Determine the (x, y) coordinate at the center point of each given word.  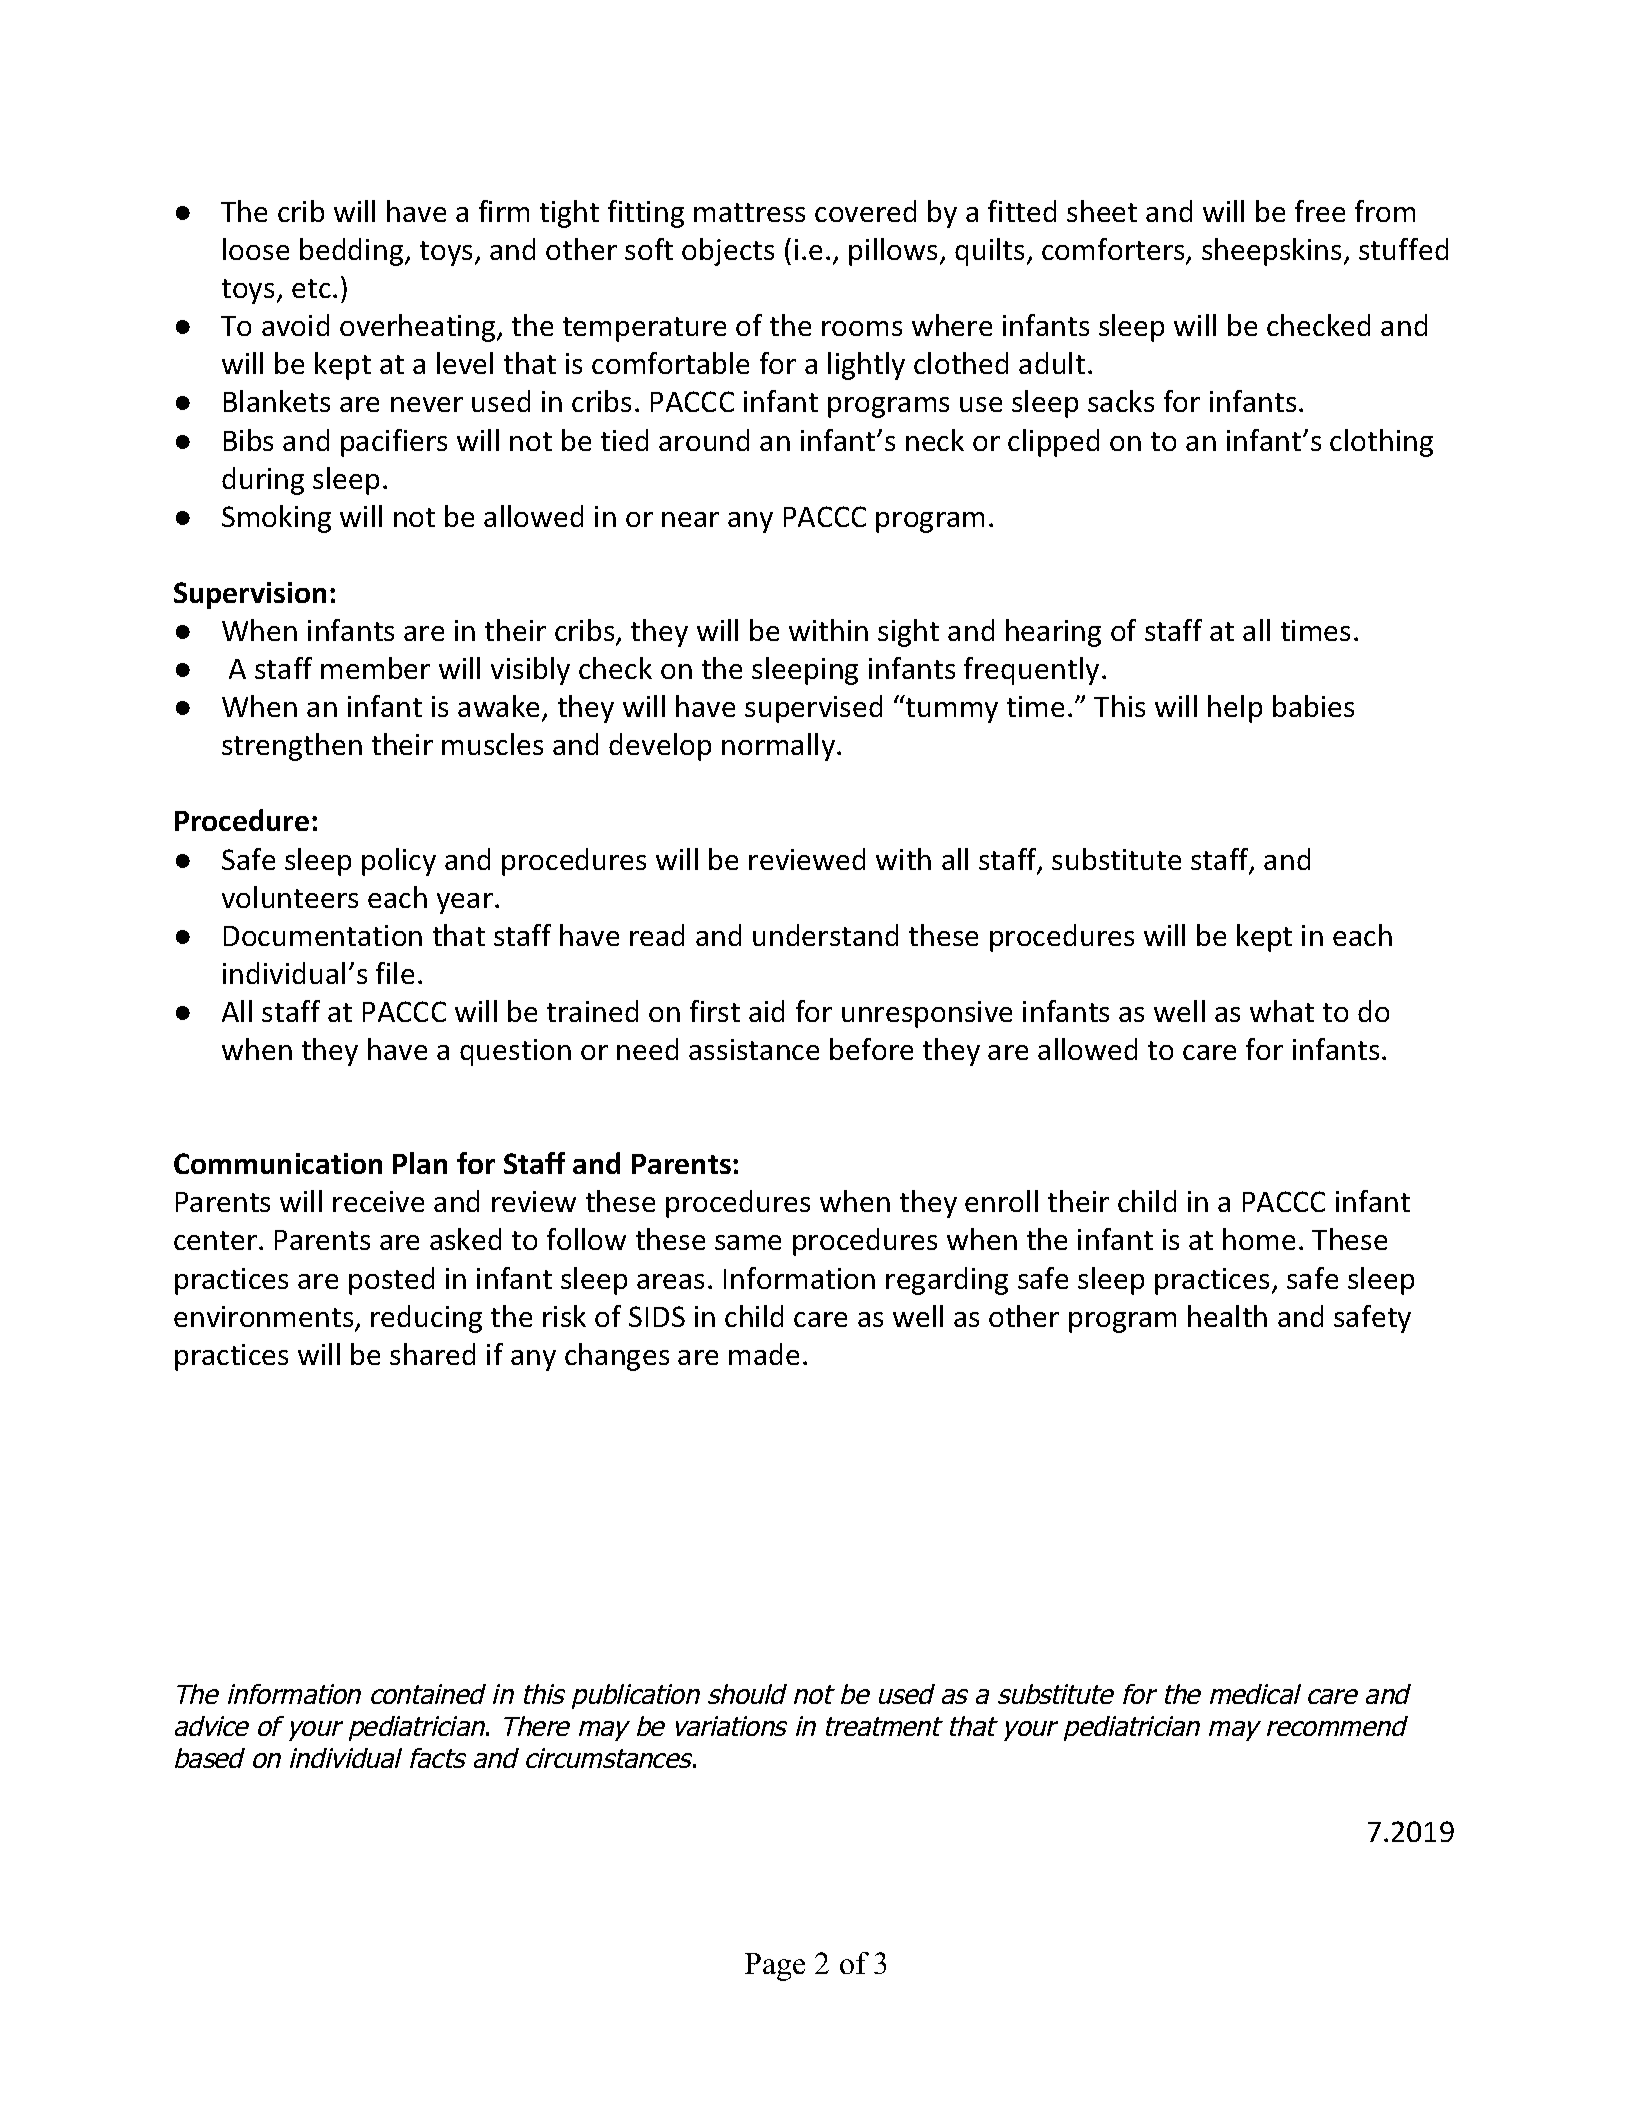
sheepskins (1271, 252)
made (764, 1354)
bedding (353, 252)
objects (728, 252)
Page (775, 1967)
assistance (754, 1049)
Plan (420, 1163)
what (1282, 1011)
